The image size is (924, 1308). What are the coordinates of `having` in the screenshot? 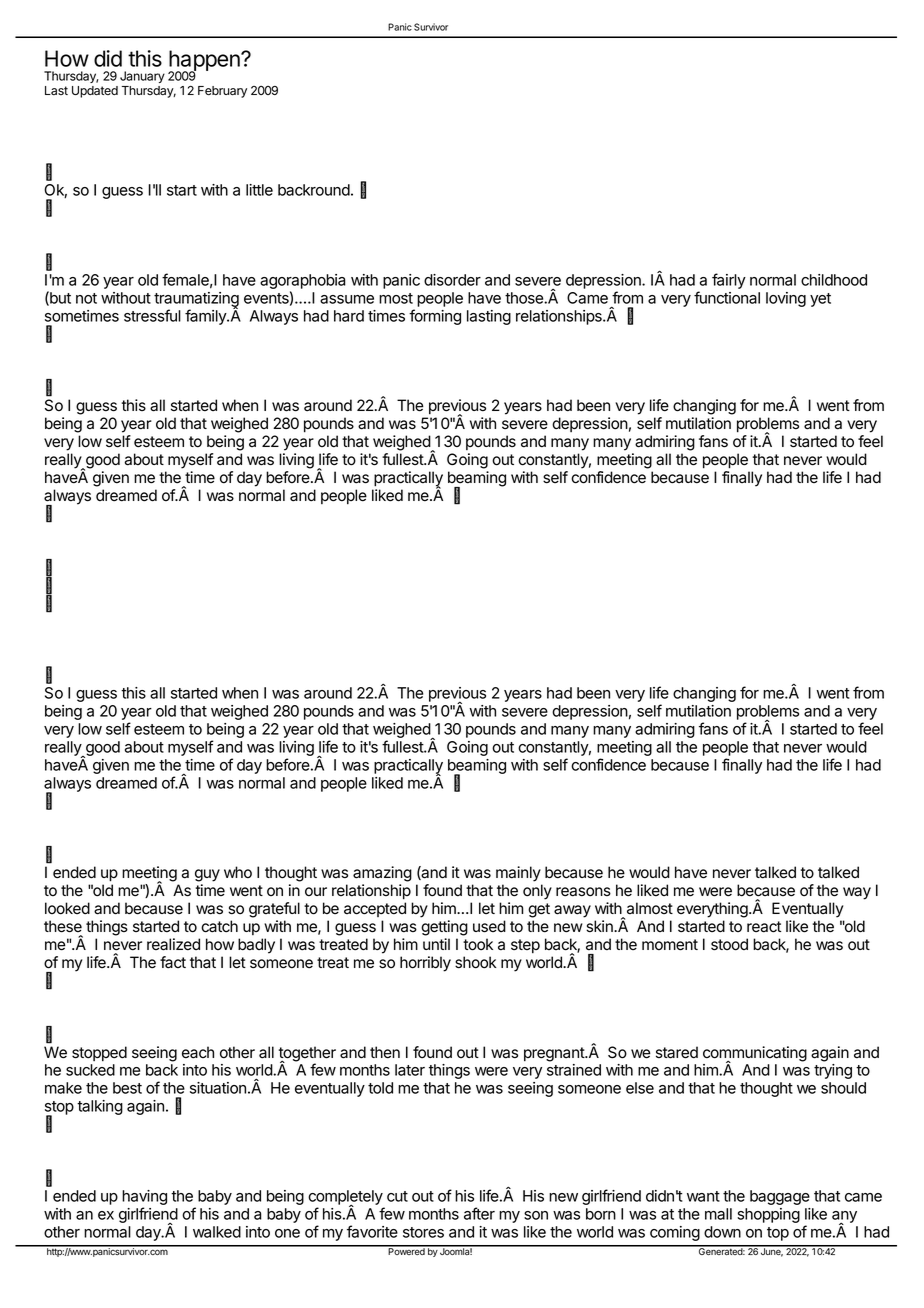 It's located at (144, 1199).
